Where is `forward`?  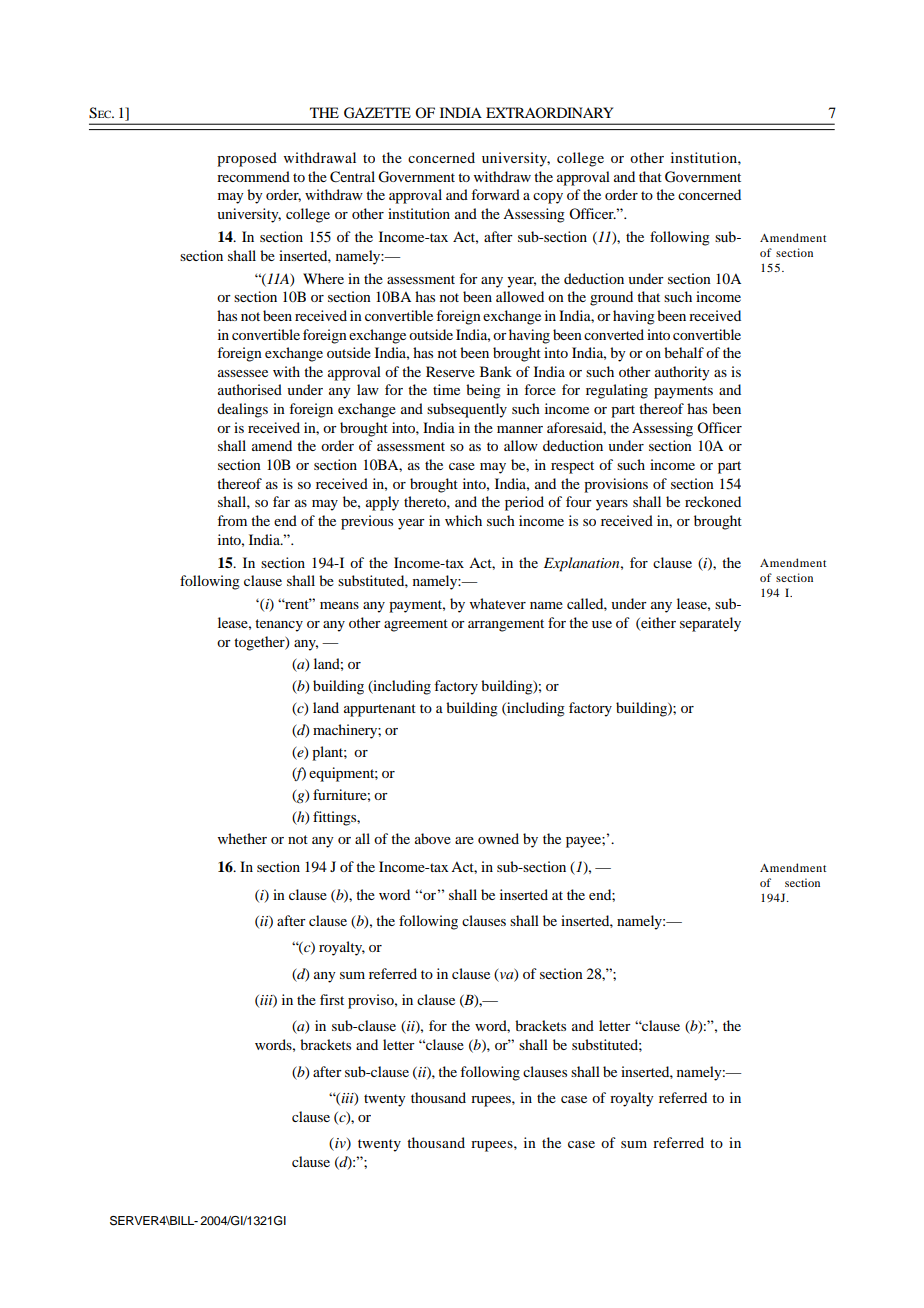
forward is located at coordinates (495, 194).
